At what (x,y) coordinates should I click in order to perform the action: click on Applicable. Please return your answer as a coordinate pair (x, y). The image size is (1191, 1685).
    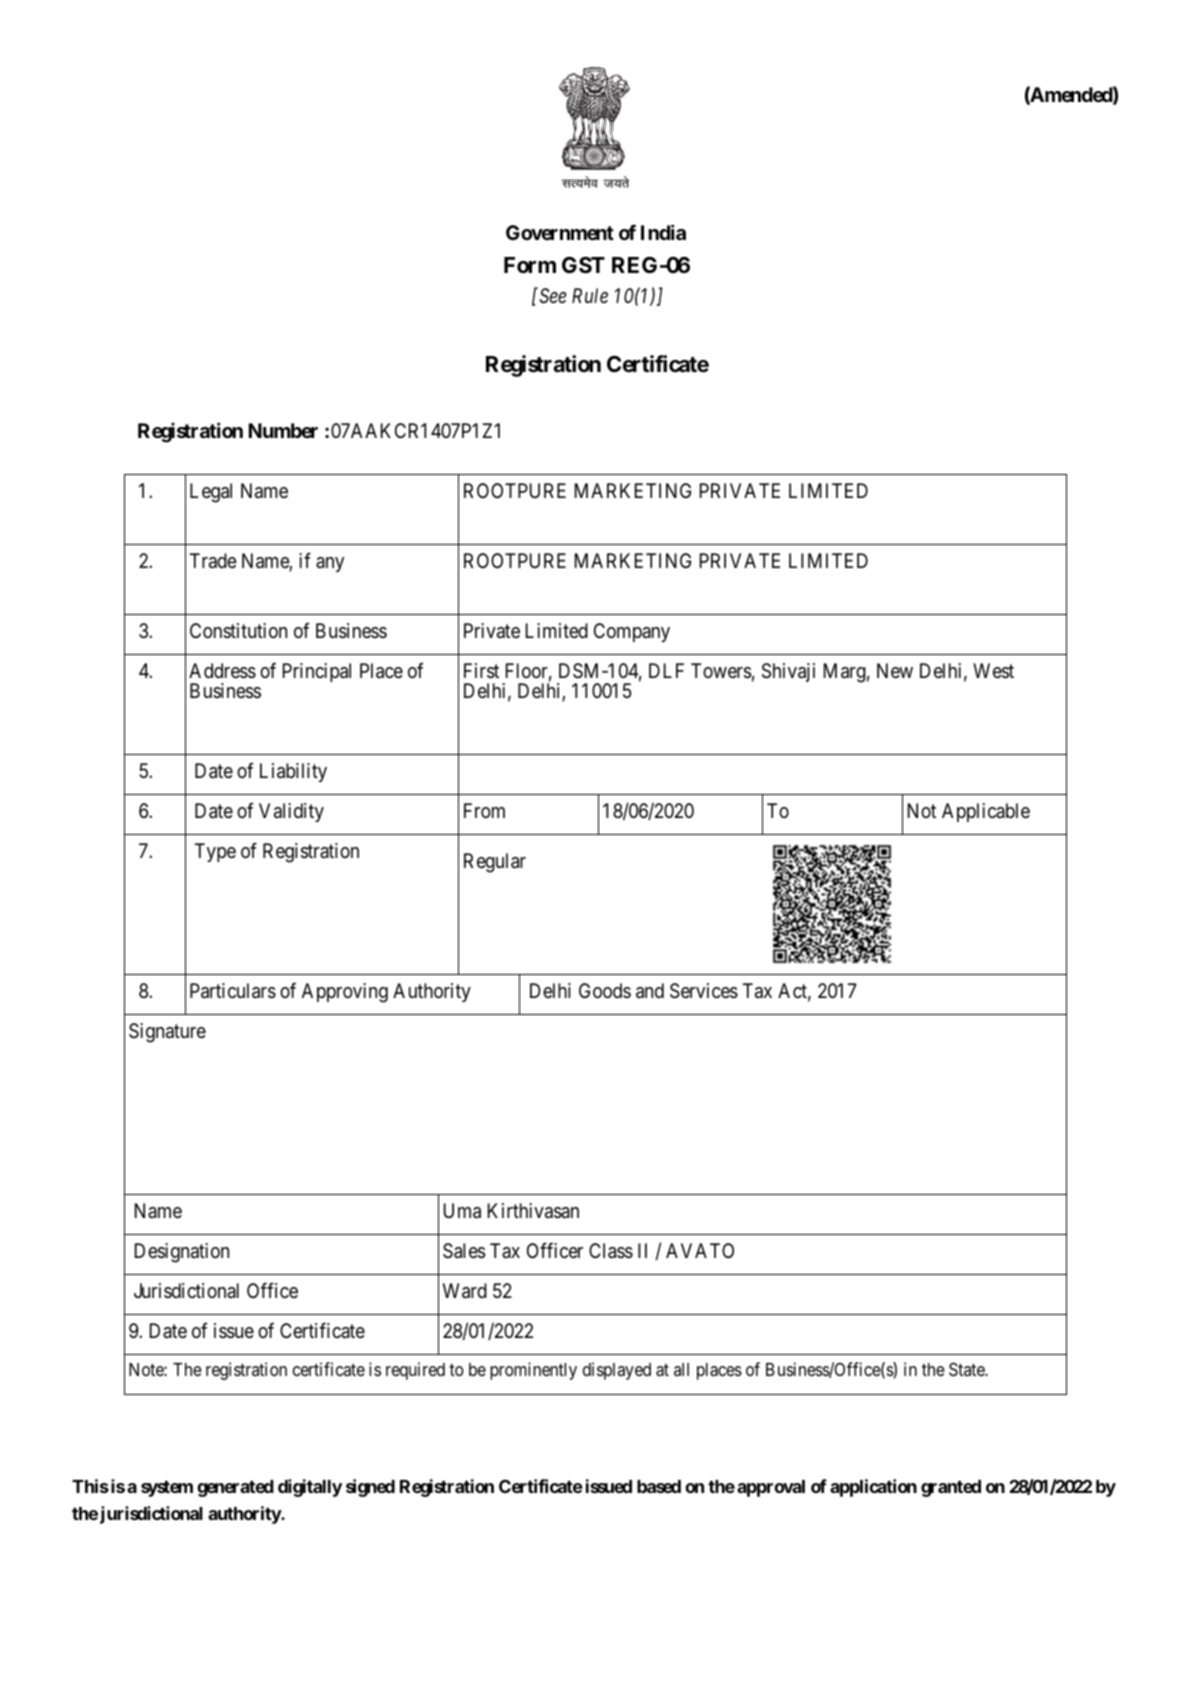
    Looking at the image, I should click on (986, 812).
